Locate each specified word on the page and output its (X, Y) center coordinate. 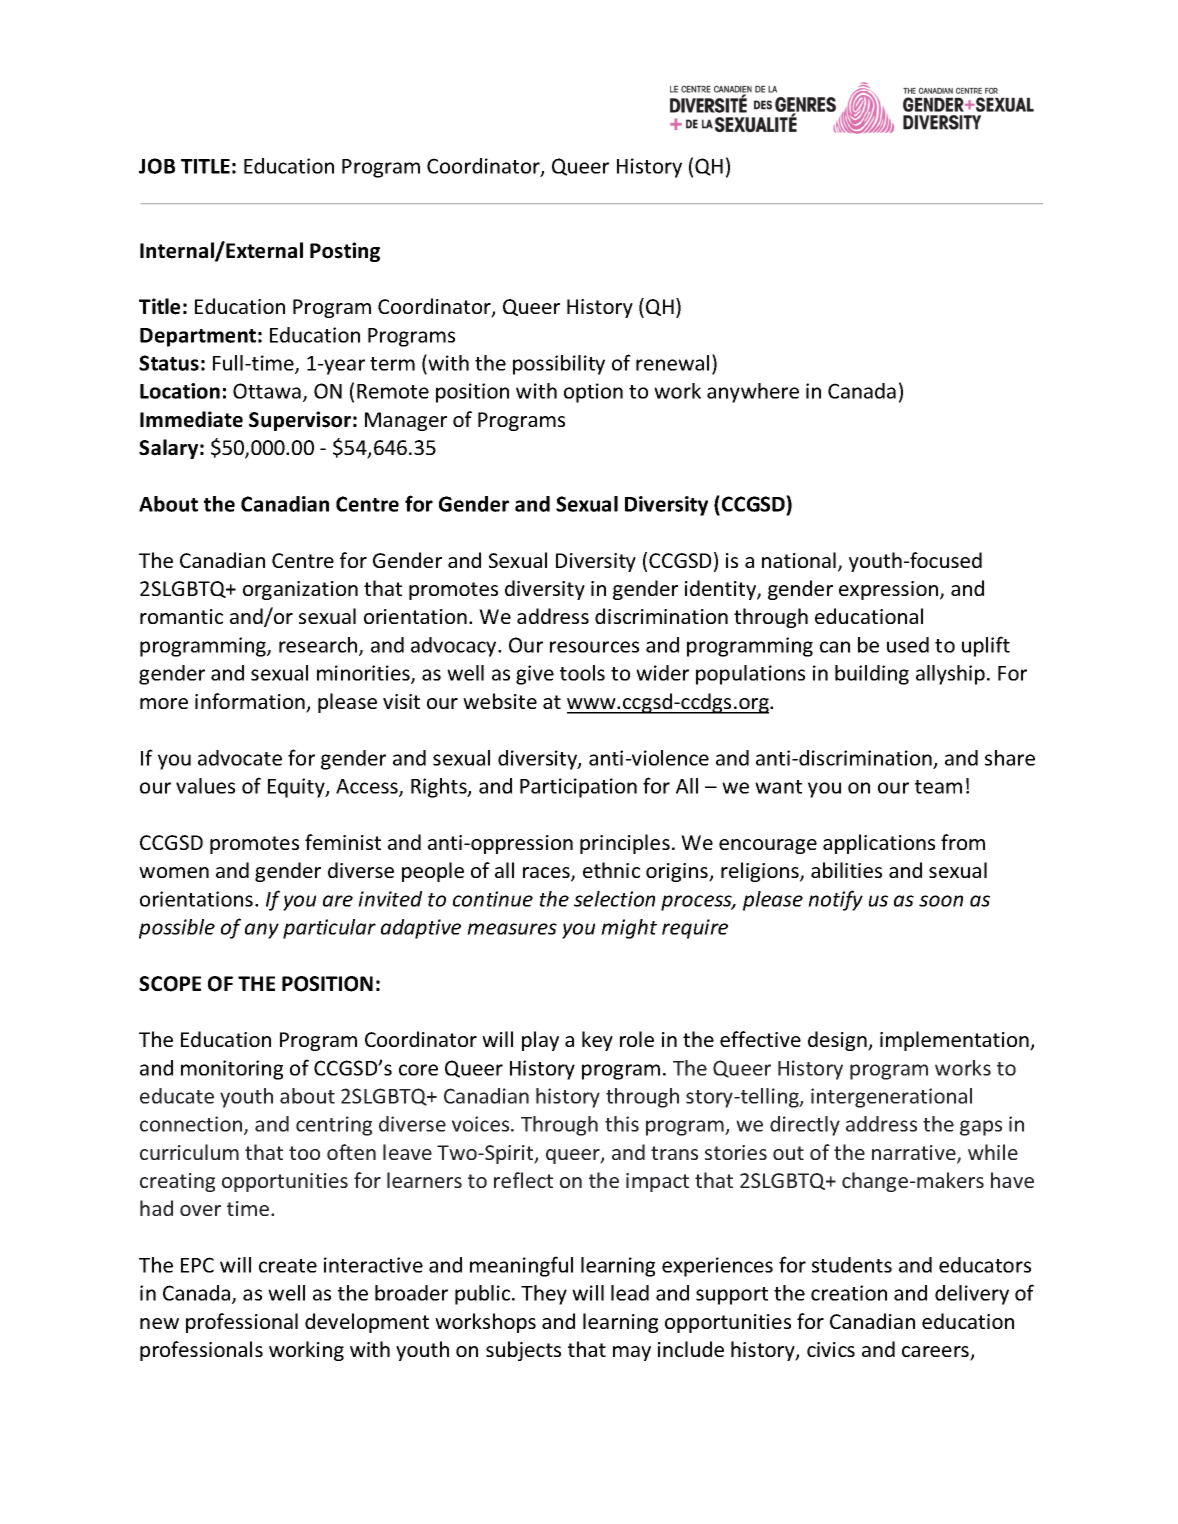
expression (890, 590)
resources (594, 647)
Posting (345, 252)
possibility (559, 365)
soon (941, 901)
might (629, 929)
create (288, 1266)
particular (329, 929)
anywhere (753, 393)
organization (300, 590)
